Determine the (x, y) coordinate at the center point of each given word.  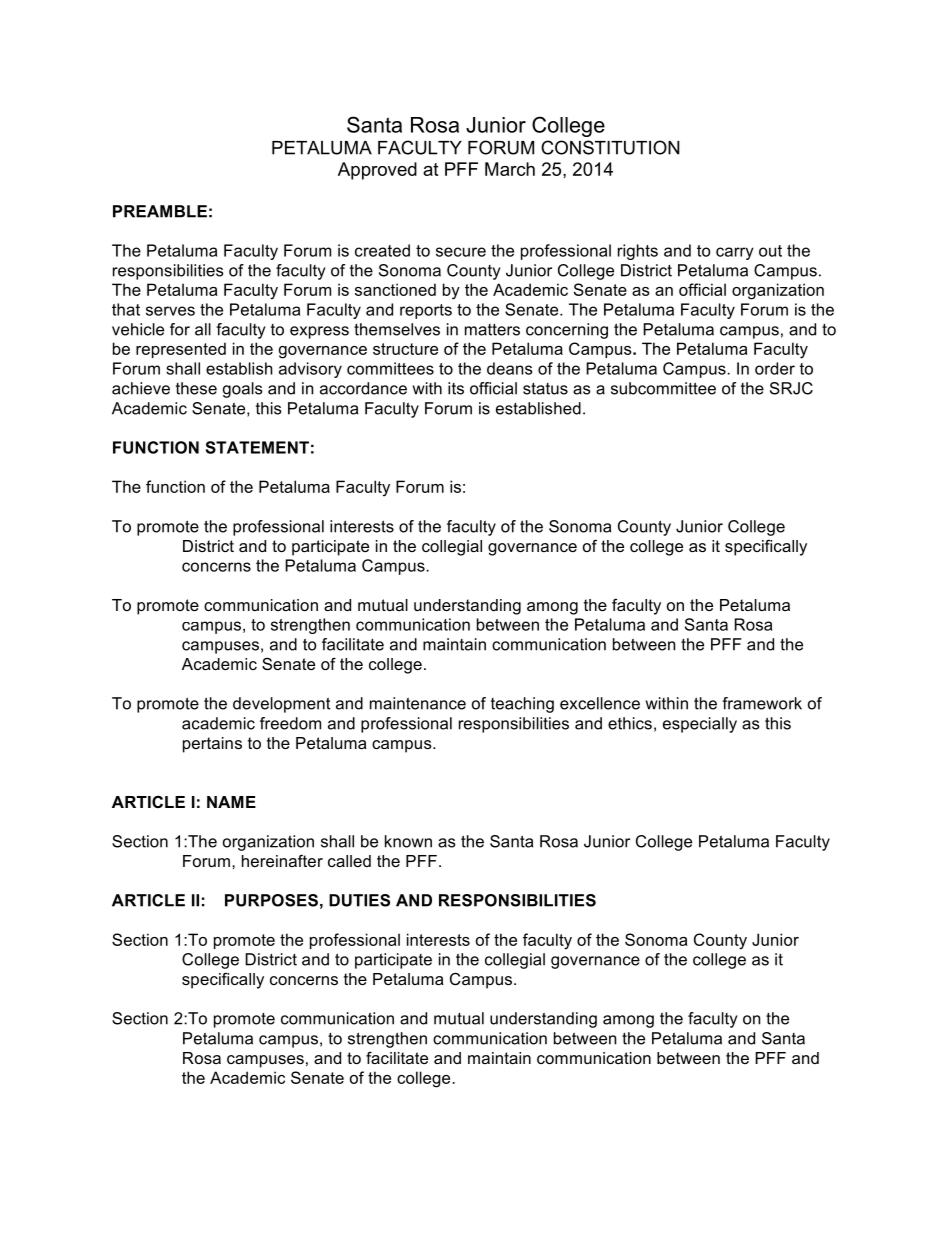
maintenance (418, 703)
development (281, 705)
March (510, 169)
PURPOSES (271, 900)
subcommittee (663, 388)
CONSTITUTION (610, 147)
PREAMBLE (160, 211)
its (456, 388)
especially (700, 725)
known (408, 841)
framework (762, 703)
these (196, 388)
